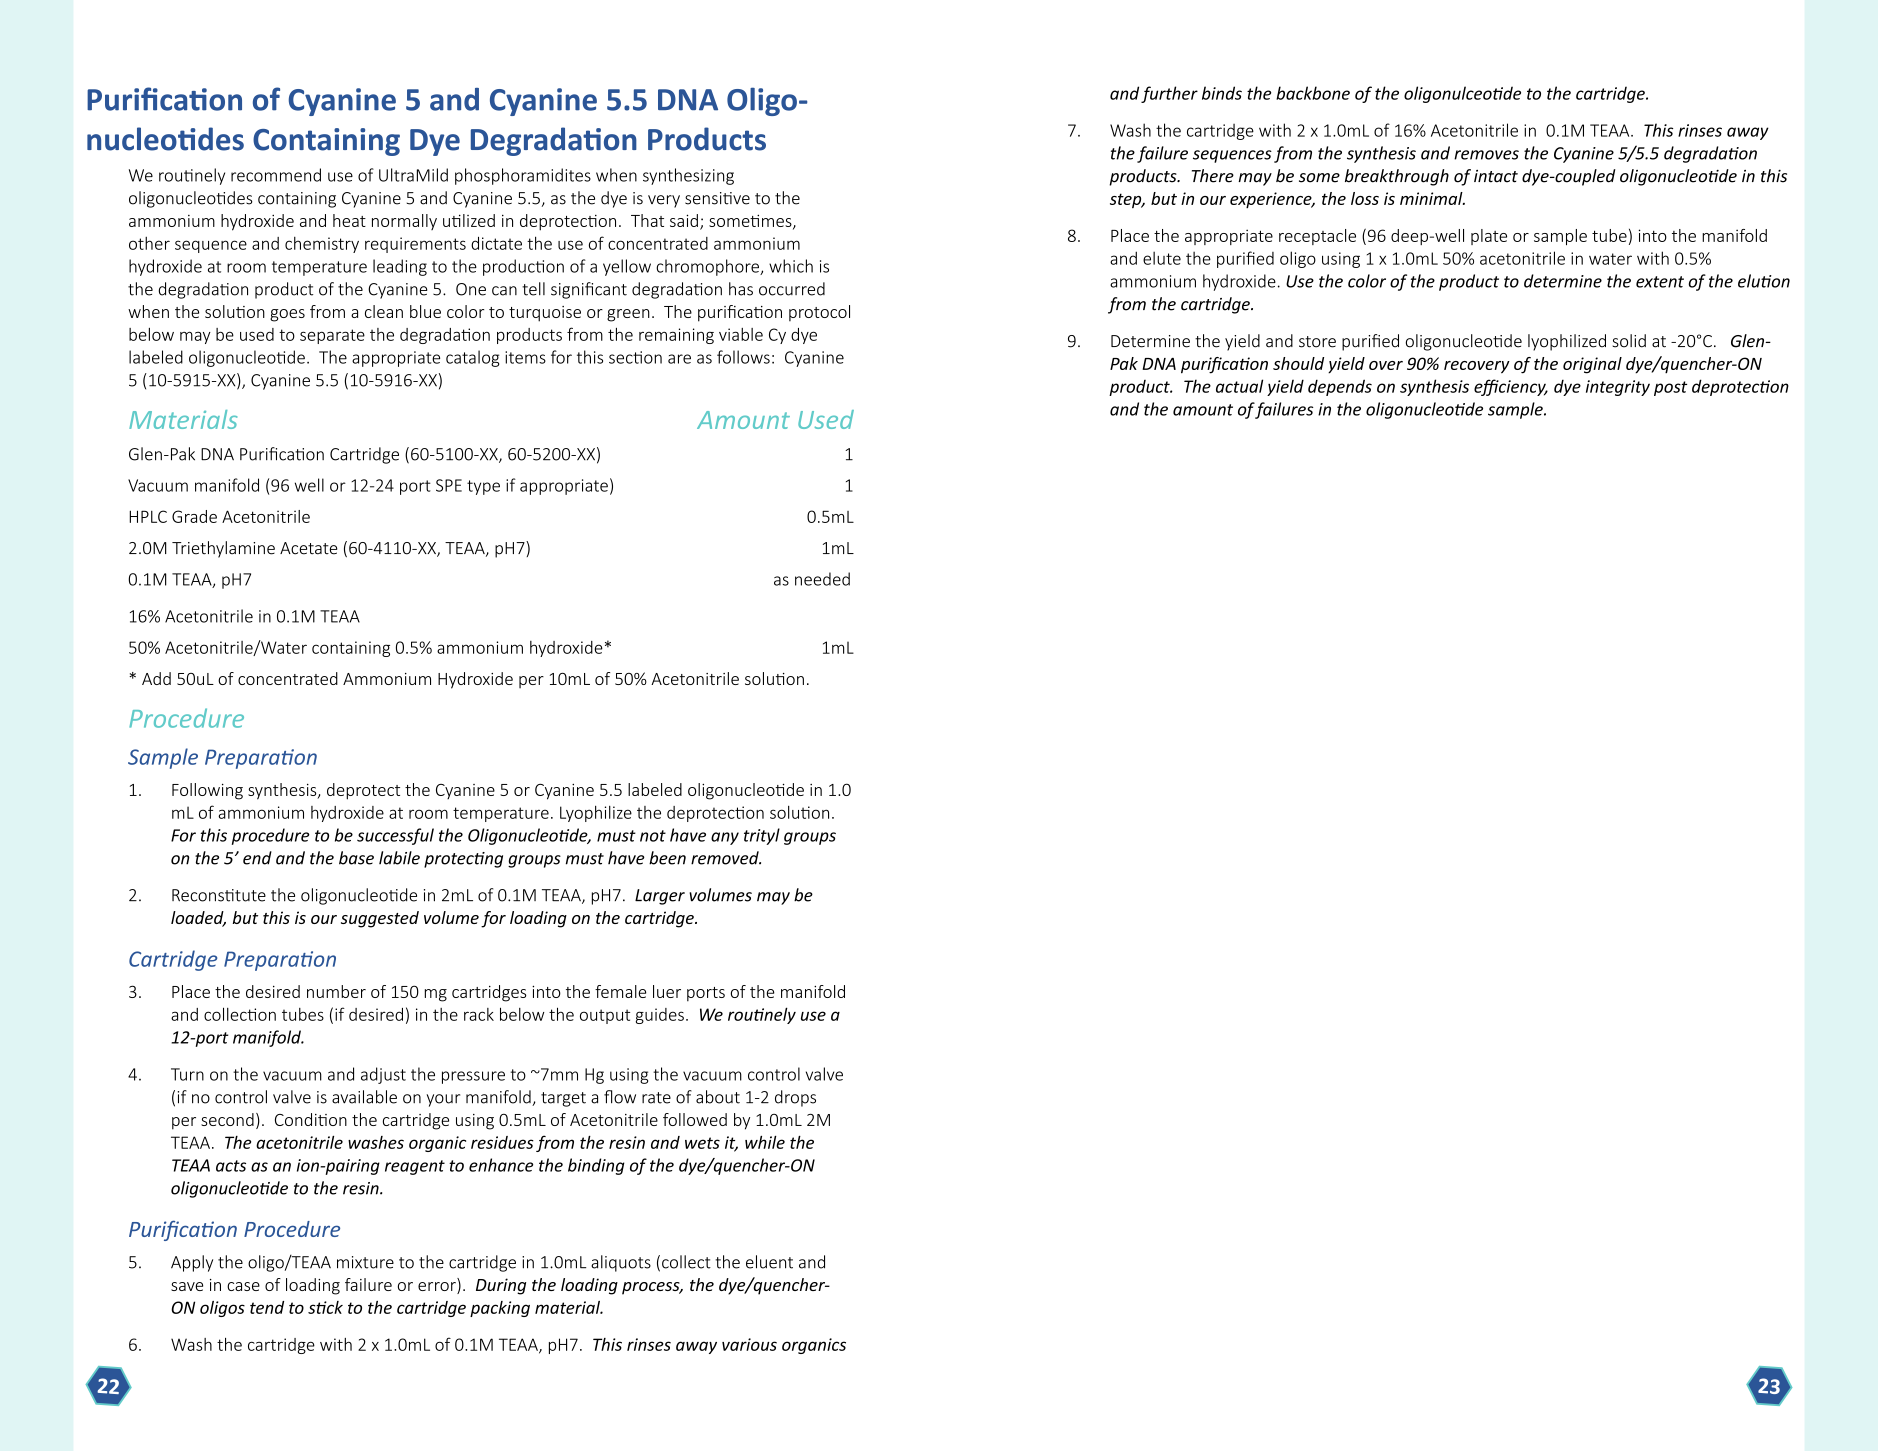 This image has width=1878, height=1451. Describe the element at coordinates (1618, 388) in the image. I see `integrity` at that location.
